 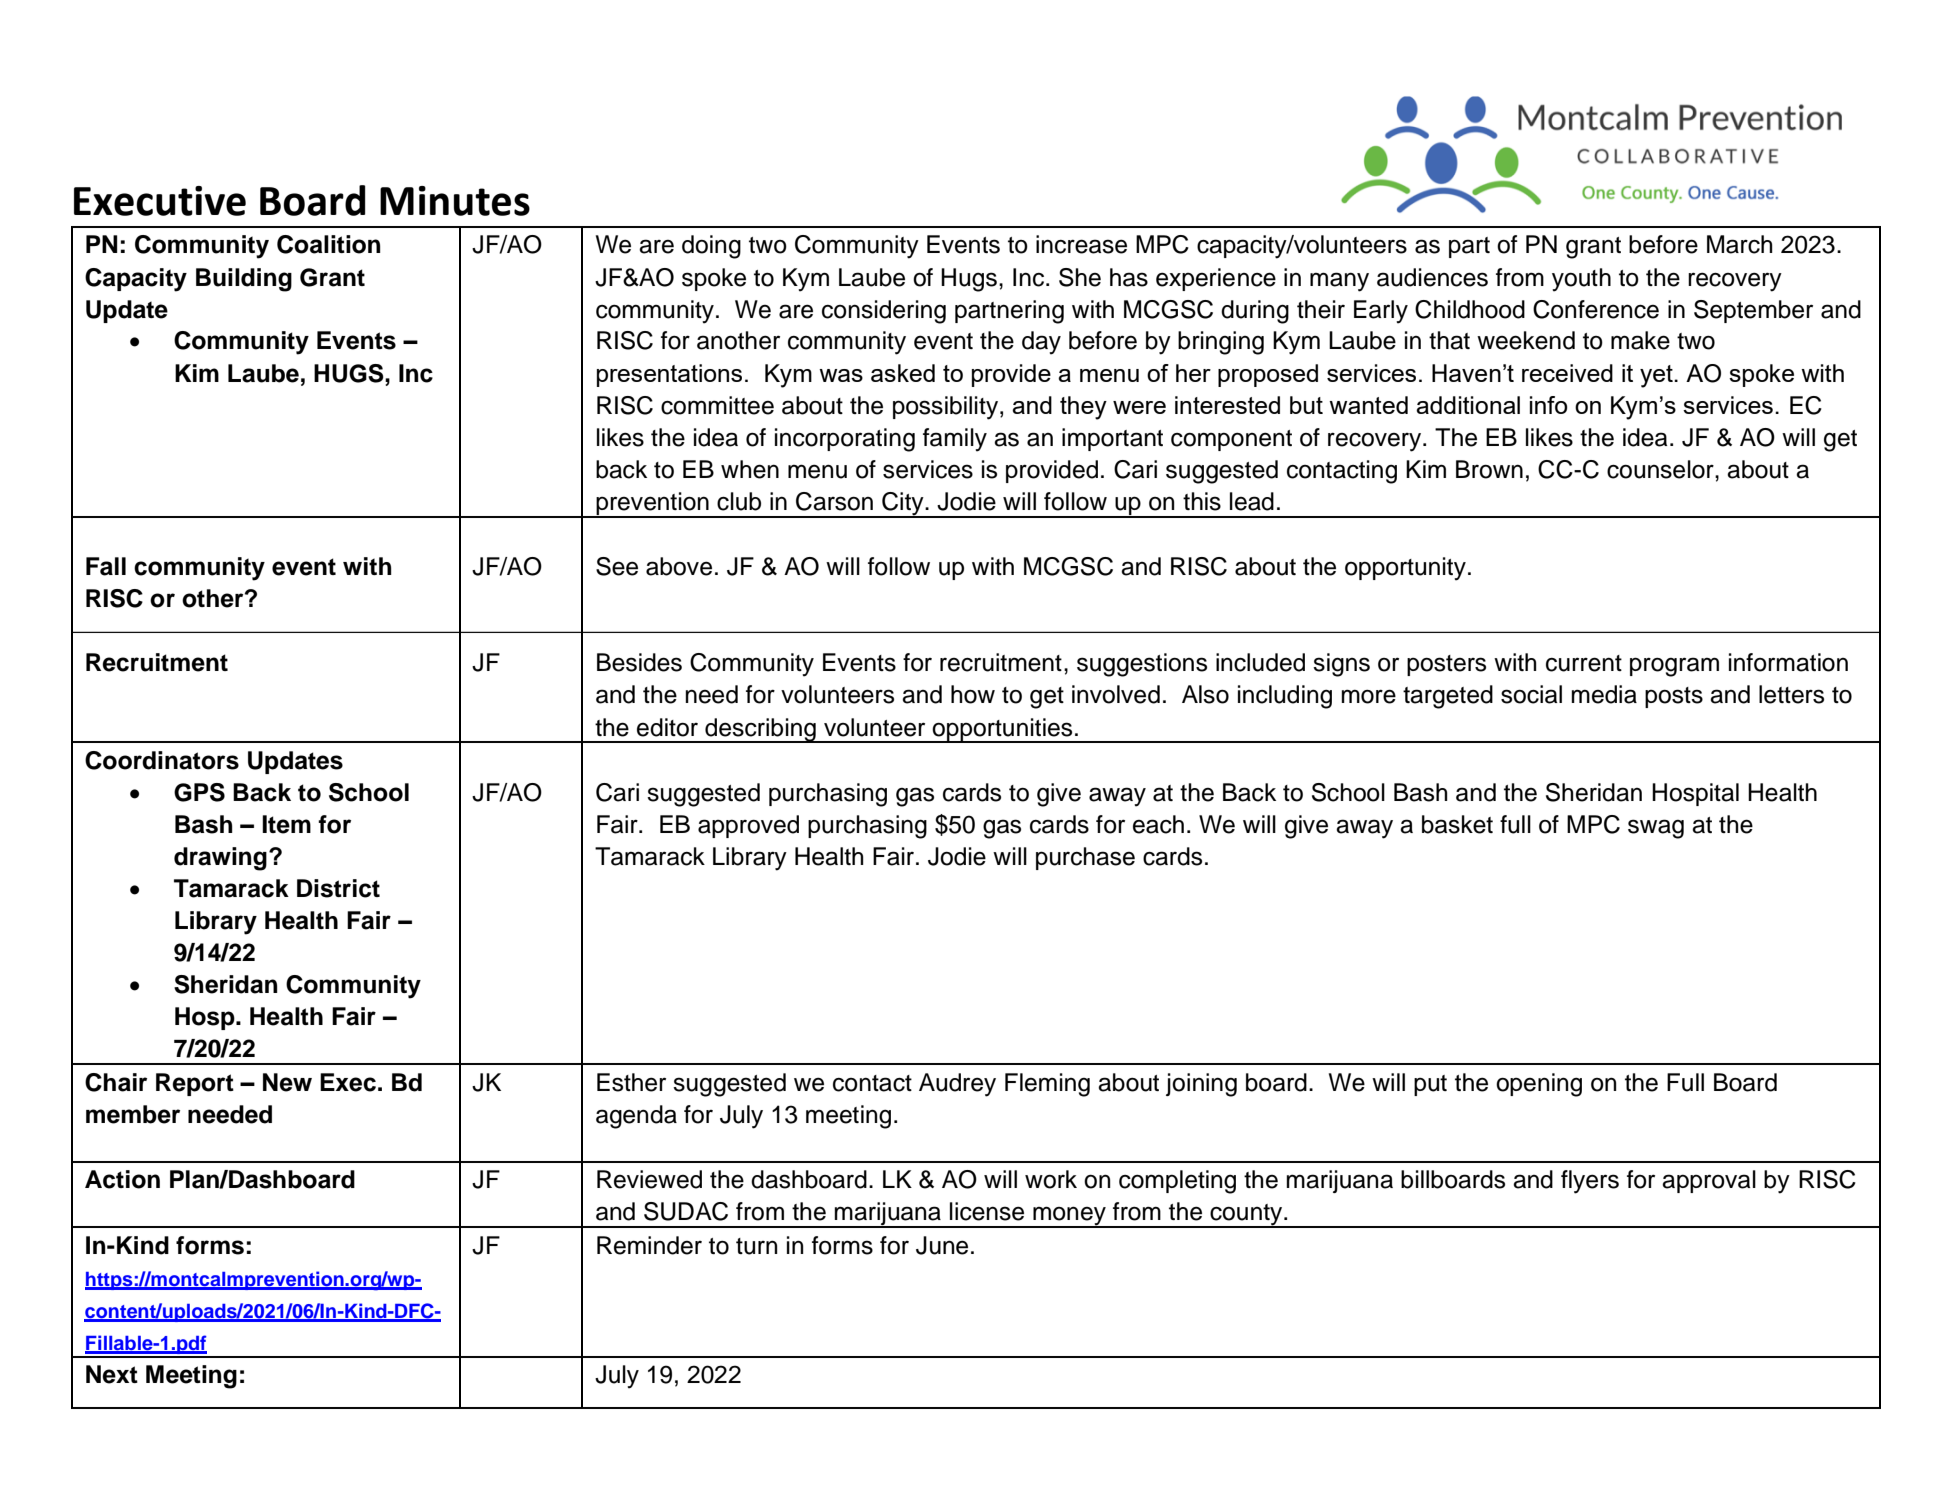 I want to click on Item, so click(x=286, y=824).
